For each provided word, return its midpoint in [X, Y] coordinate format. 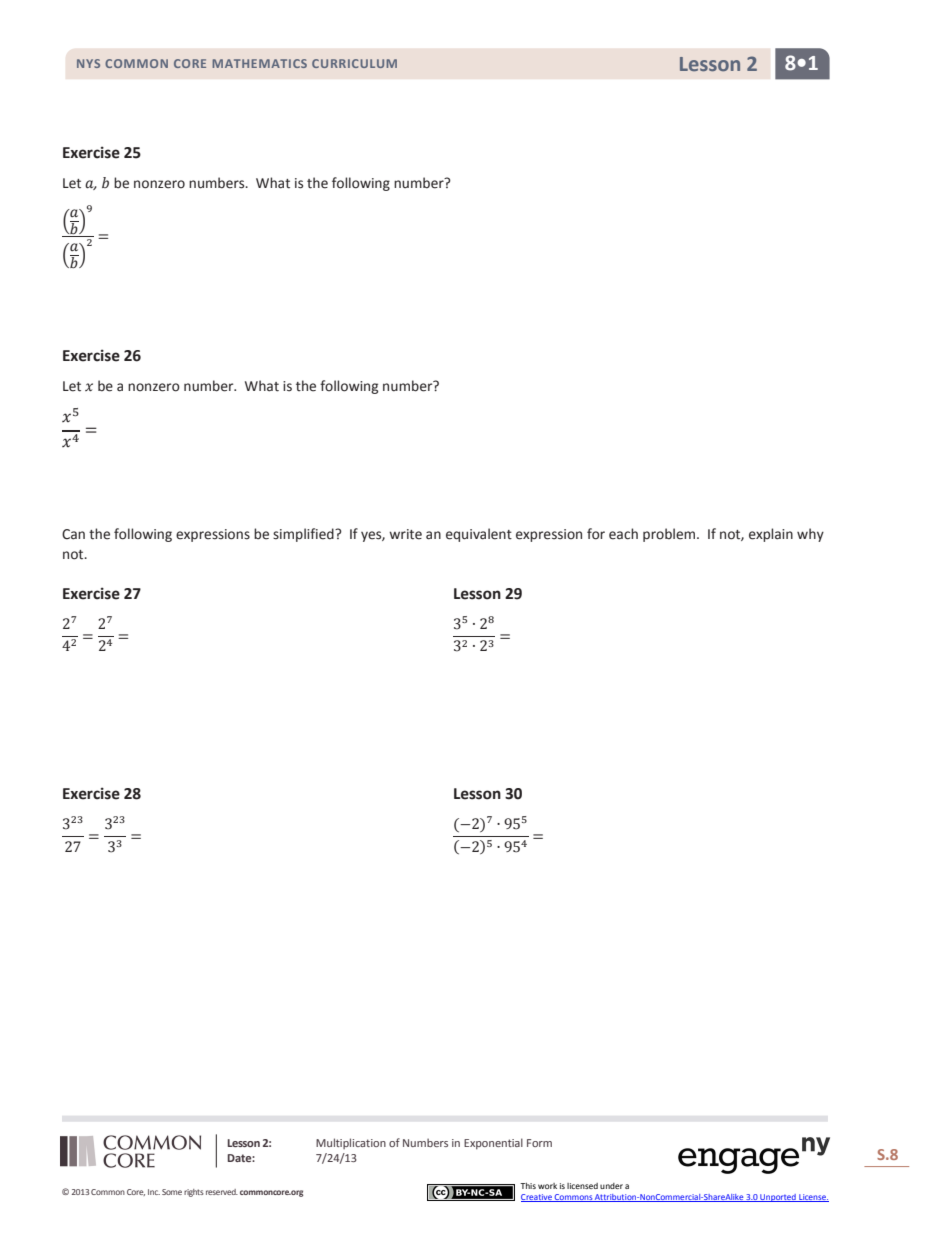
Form [539, 1143]
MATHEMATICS [259, 63]
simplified [304, 535]
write [405, 534]
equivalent [479, 535]
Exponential [493, 1144]
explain [771, 535]
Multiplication [351, 1143]
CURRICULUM [354, 63]
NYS [88, 63]
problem [670, 535]
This [528, 1186]
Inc [154, 1192]
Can [73, 534]
